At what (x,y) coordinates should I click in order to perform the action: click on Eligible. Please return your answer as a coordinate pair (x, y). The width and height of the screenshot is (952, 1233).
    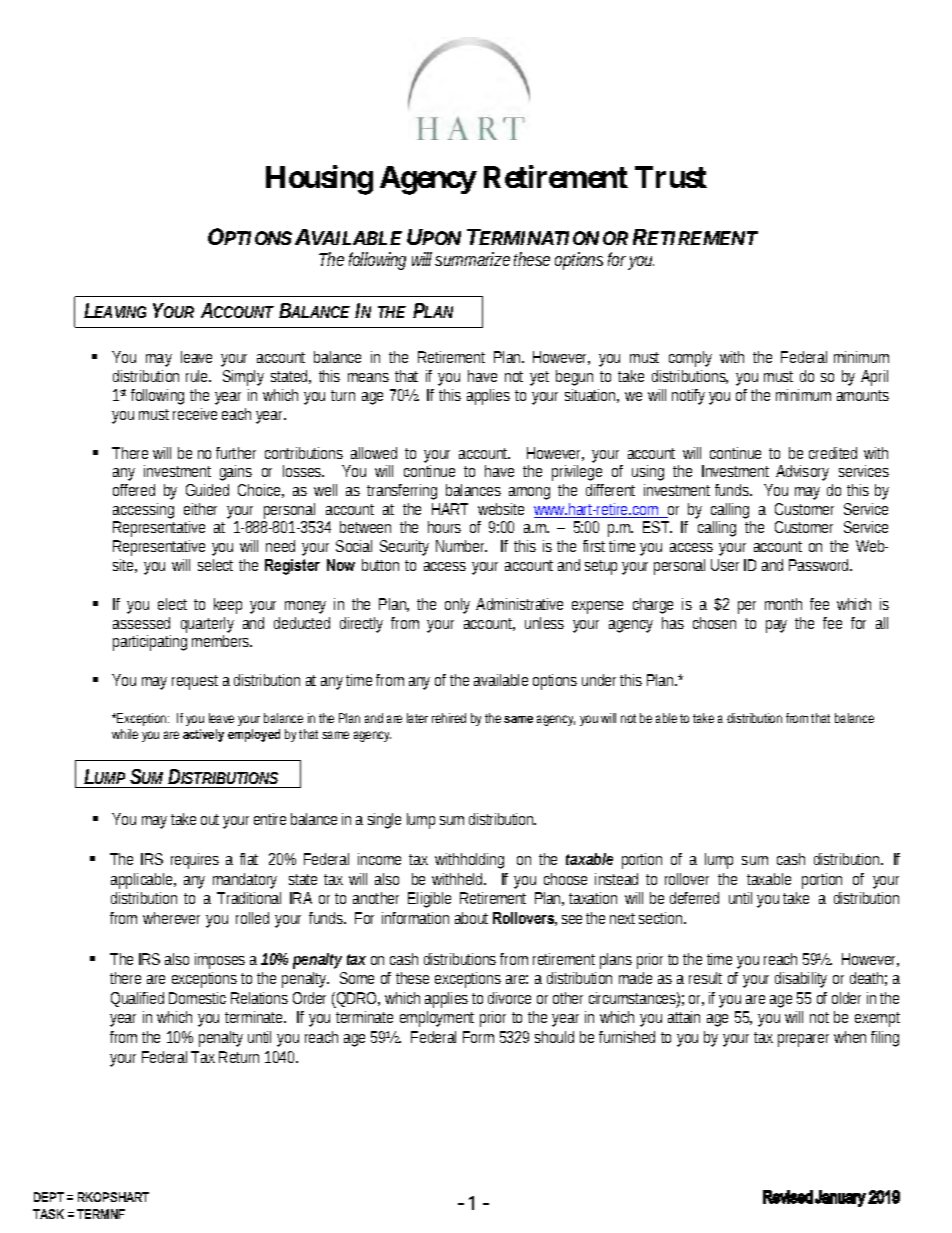
    Looking at the image, I should click on (429, 900).
